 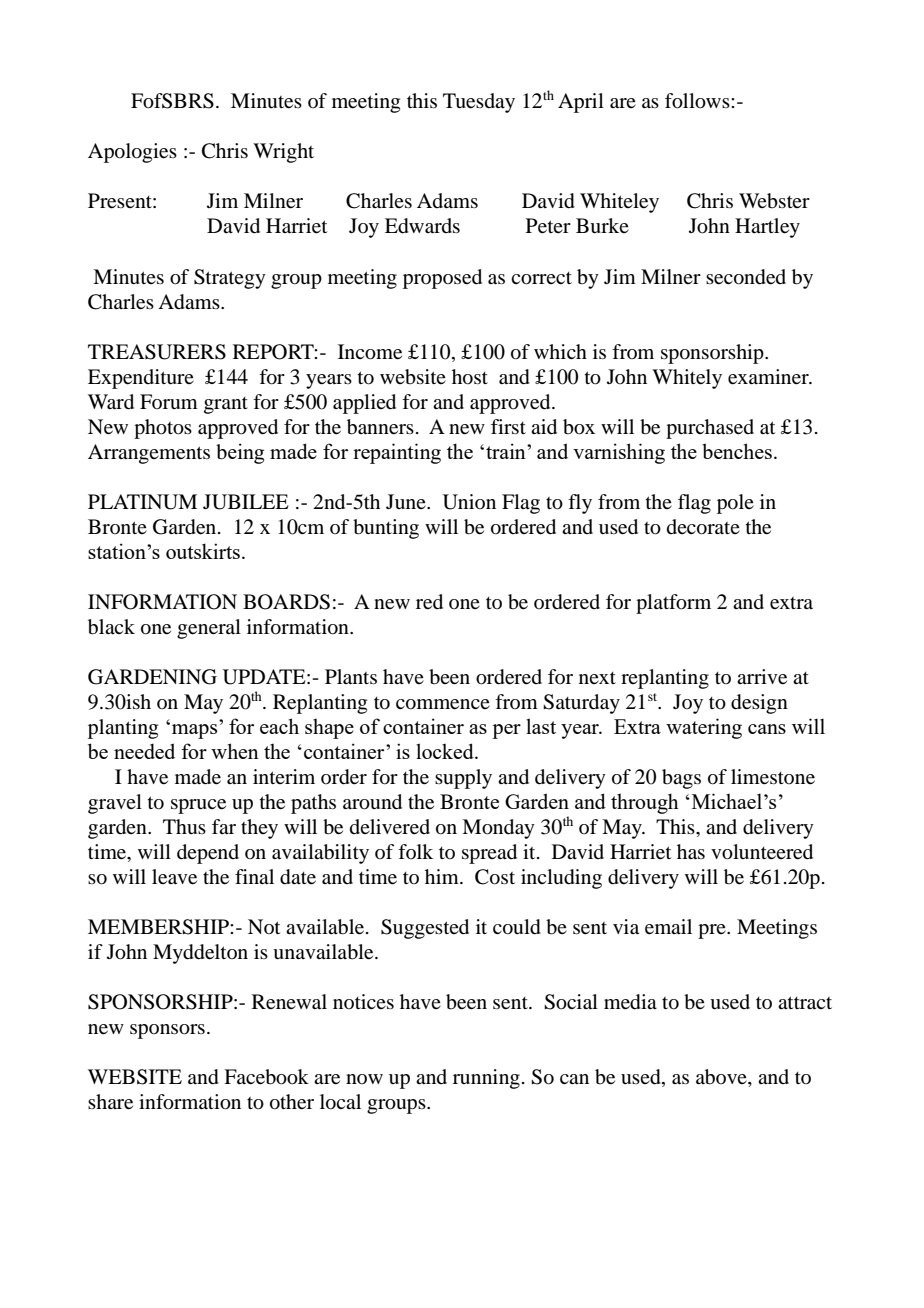 What do you see at coordinates (266, 1077) in the image?
I see `Facebook` at bounding box center [266, 1077].
